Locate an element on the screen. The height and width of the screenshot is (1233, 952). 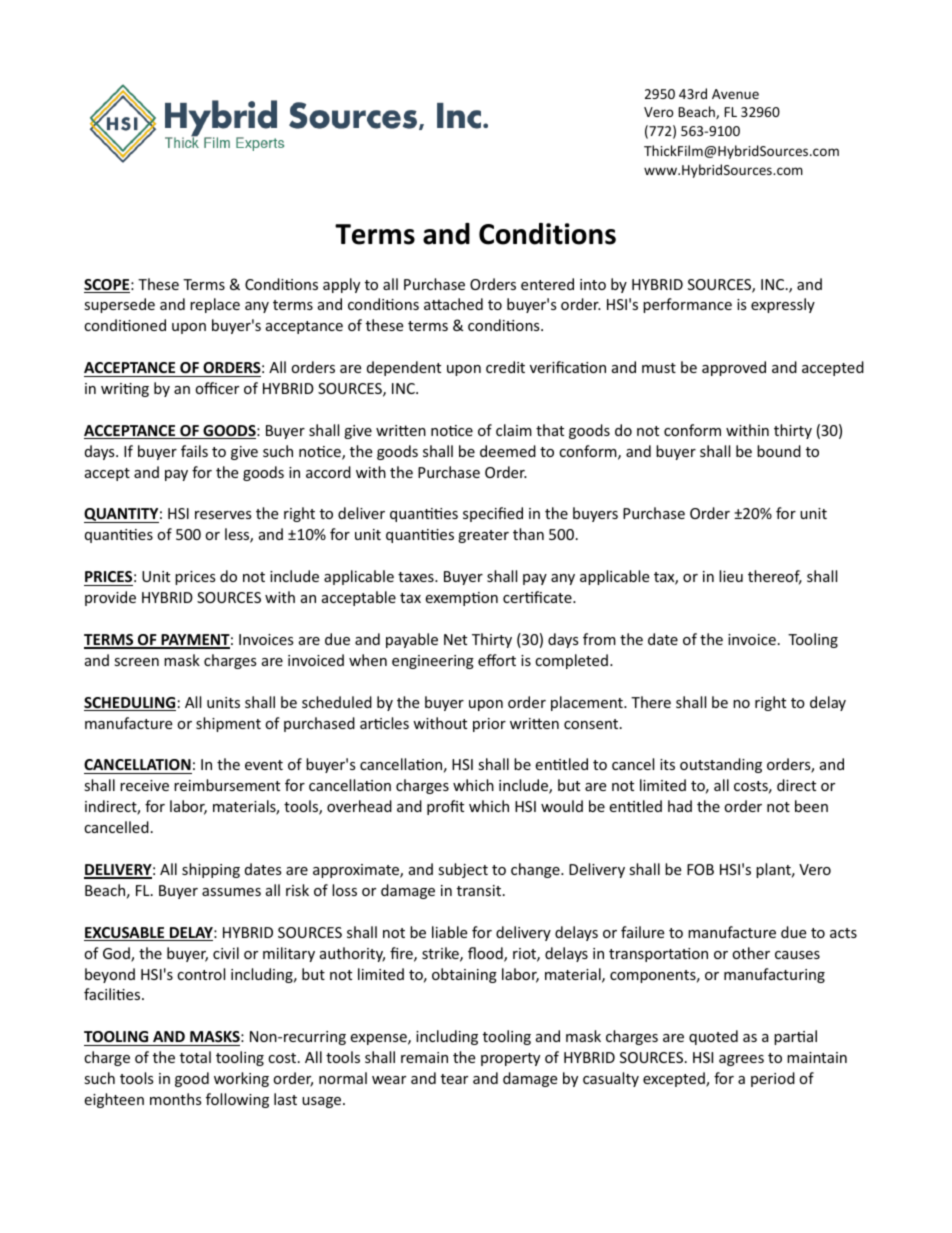
Avenue is located at coordinates (735, 94).
